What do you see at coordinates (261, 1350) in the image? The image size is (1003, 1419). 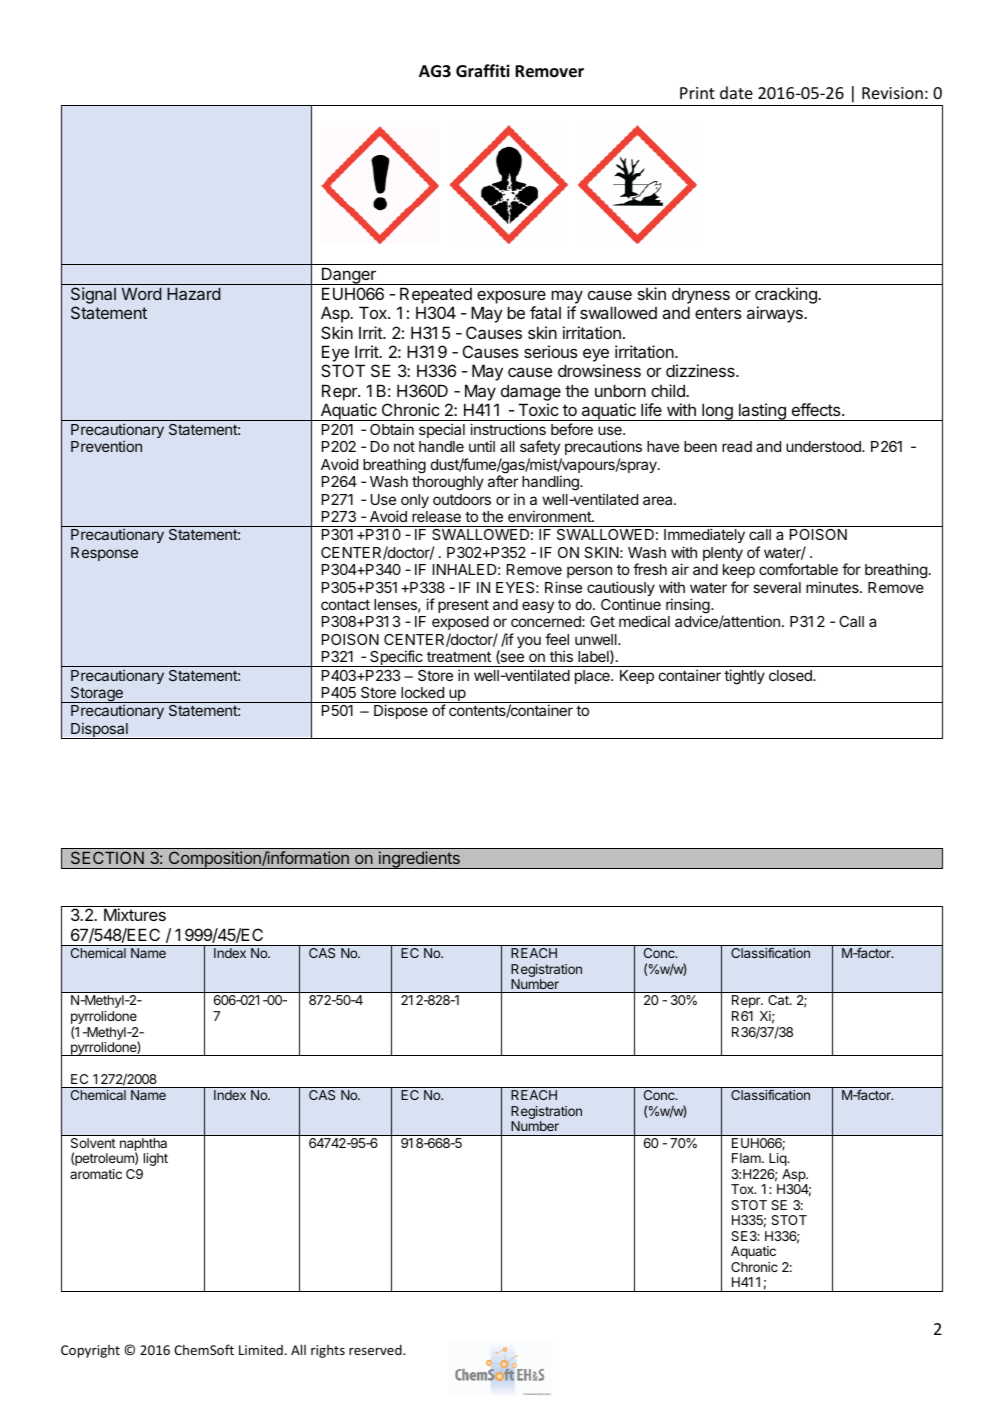 I see `Limited` at bounding box center [261, 1350].
